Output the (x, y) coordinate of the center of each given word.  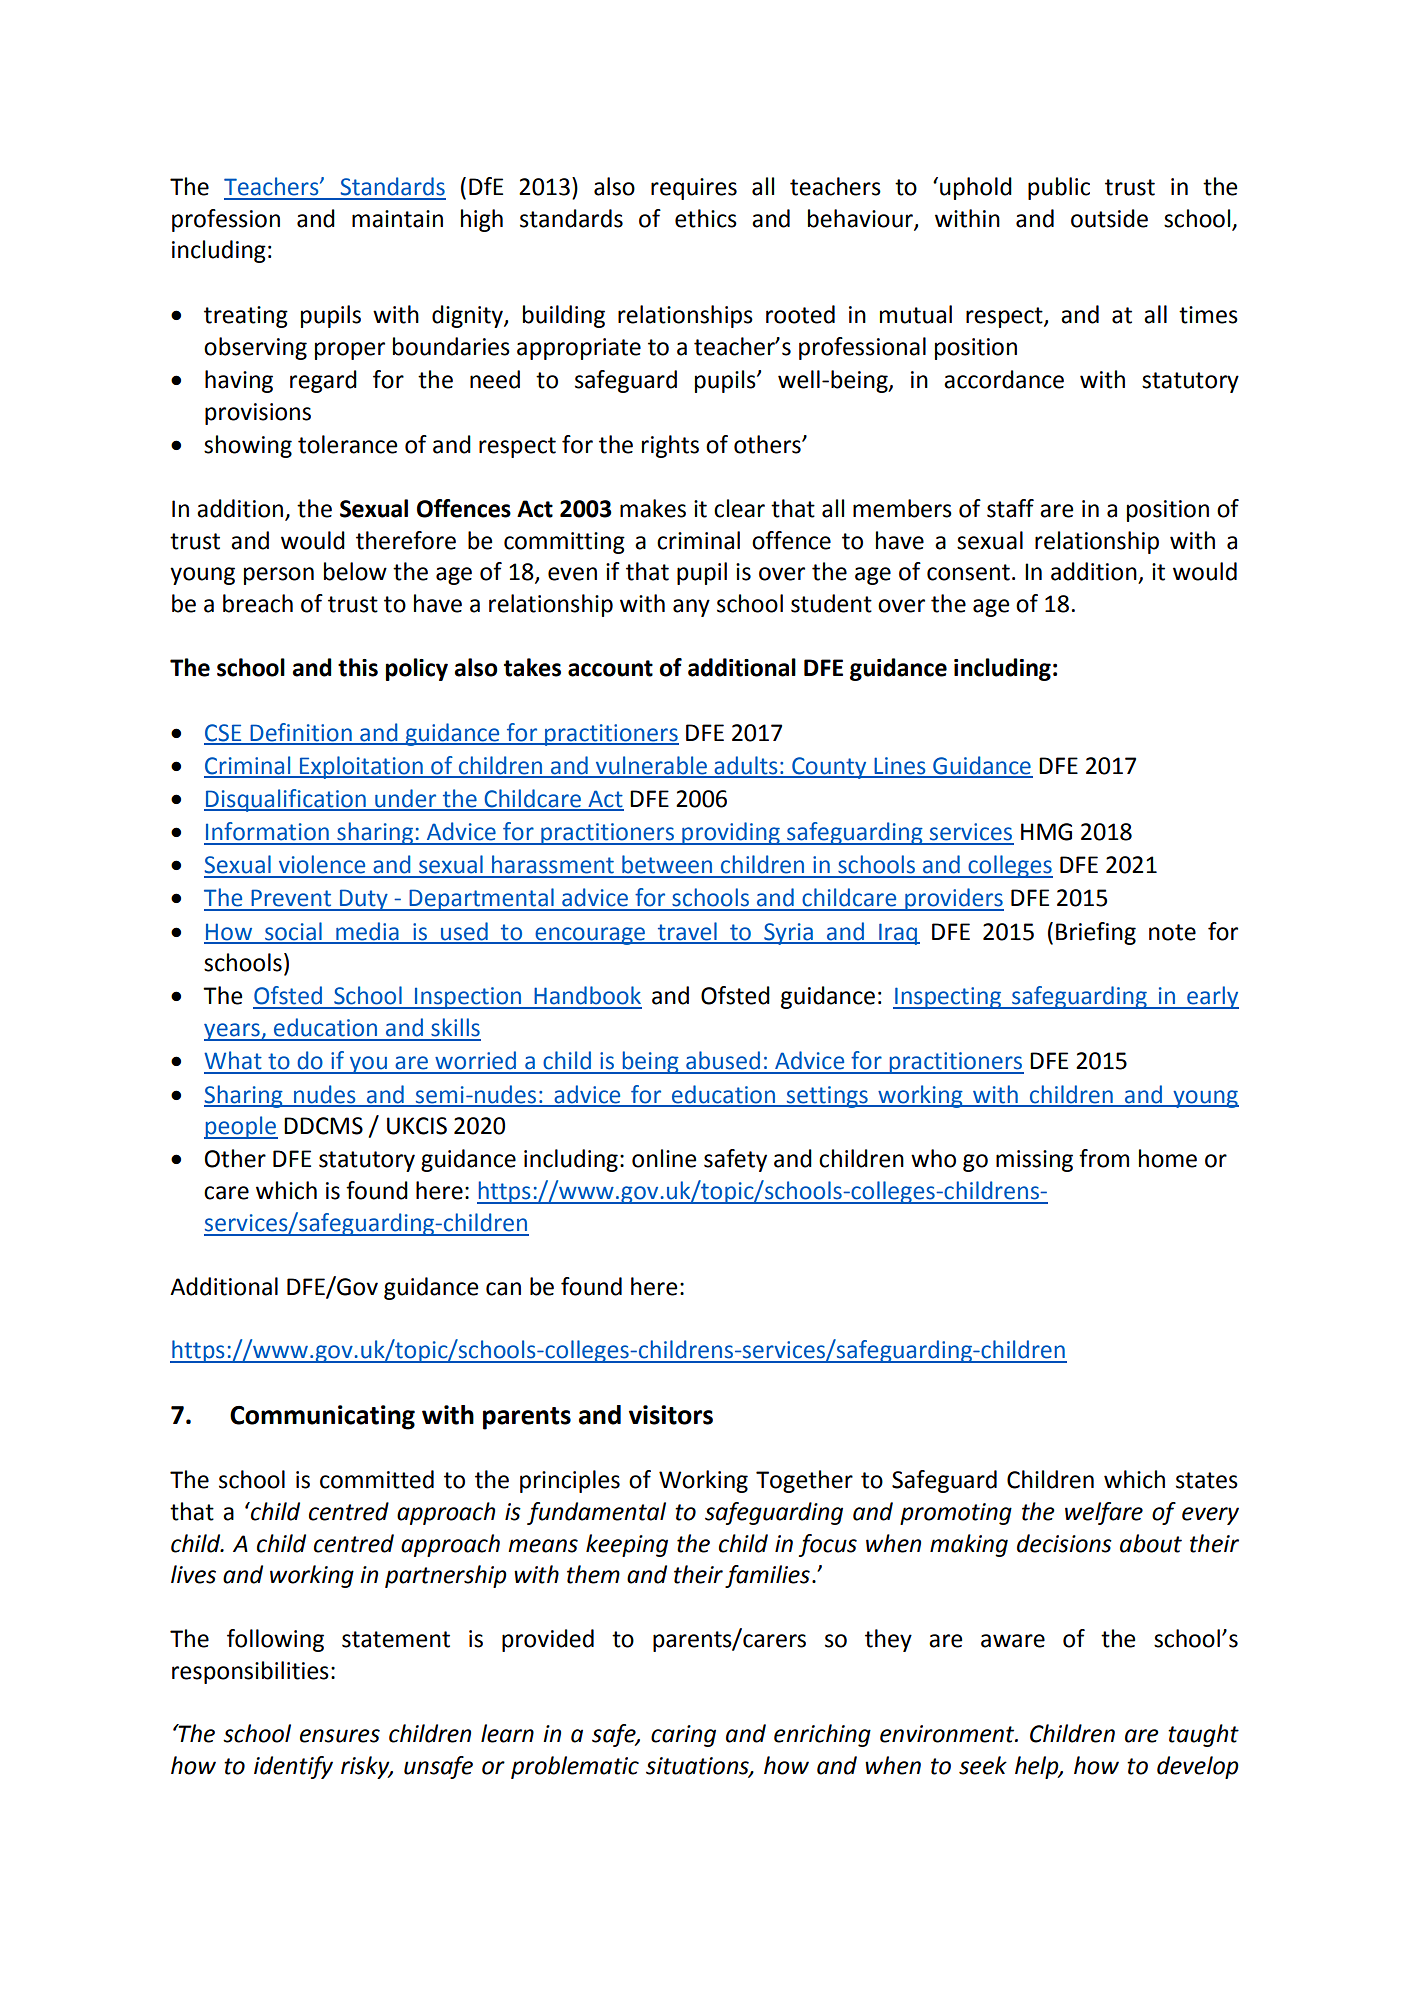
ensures (340, 1736)
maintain (397, 219)
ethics (706, 218)
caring (683, 1736)
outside (1109, 218)
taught (1203, 1735)
